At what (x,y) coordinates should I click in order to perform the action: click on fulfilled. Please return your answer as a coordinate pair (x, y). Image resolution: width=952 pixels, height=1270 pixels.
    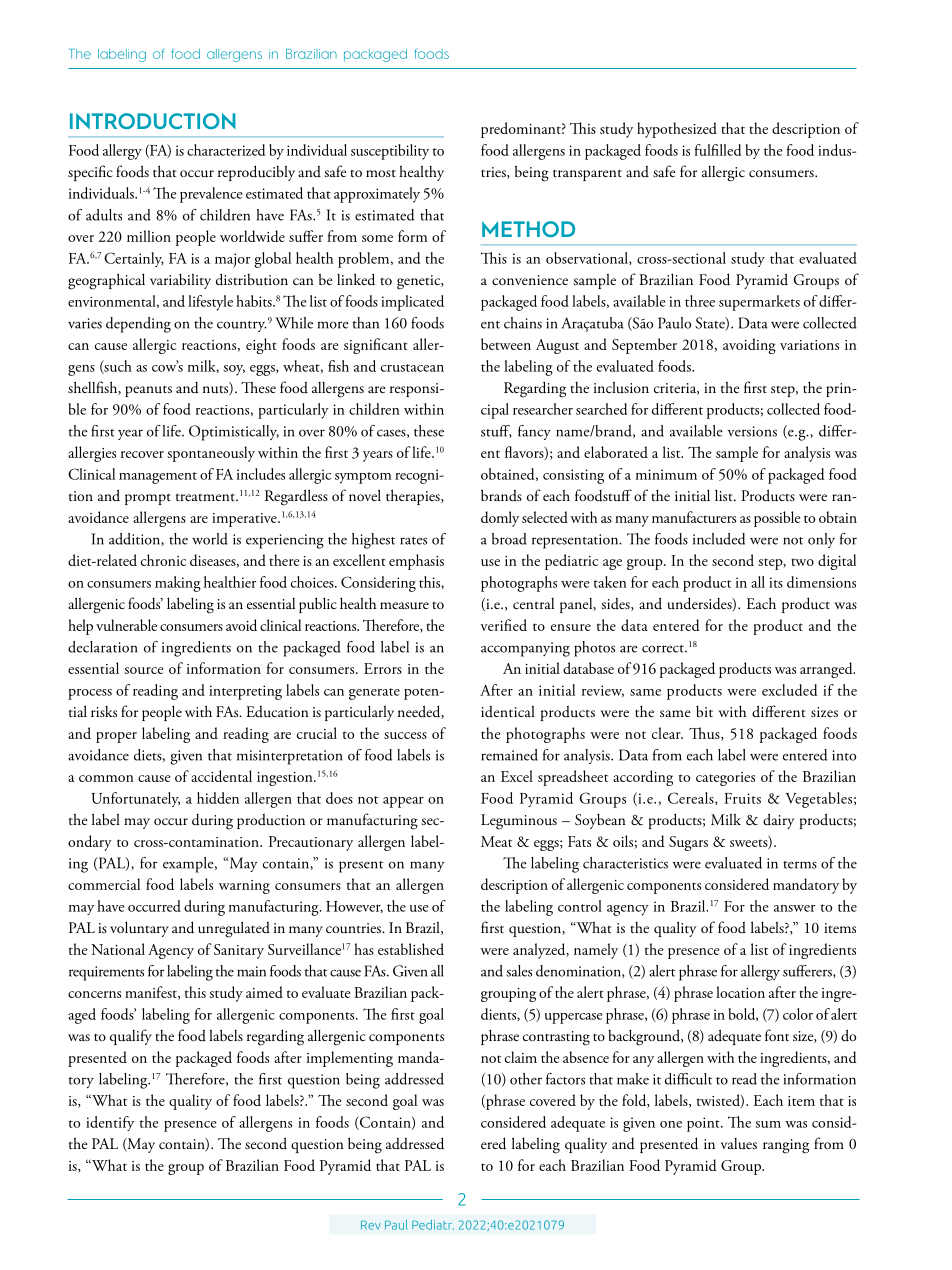
    Looking at the image, I should click on (718, 150).
